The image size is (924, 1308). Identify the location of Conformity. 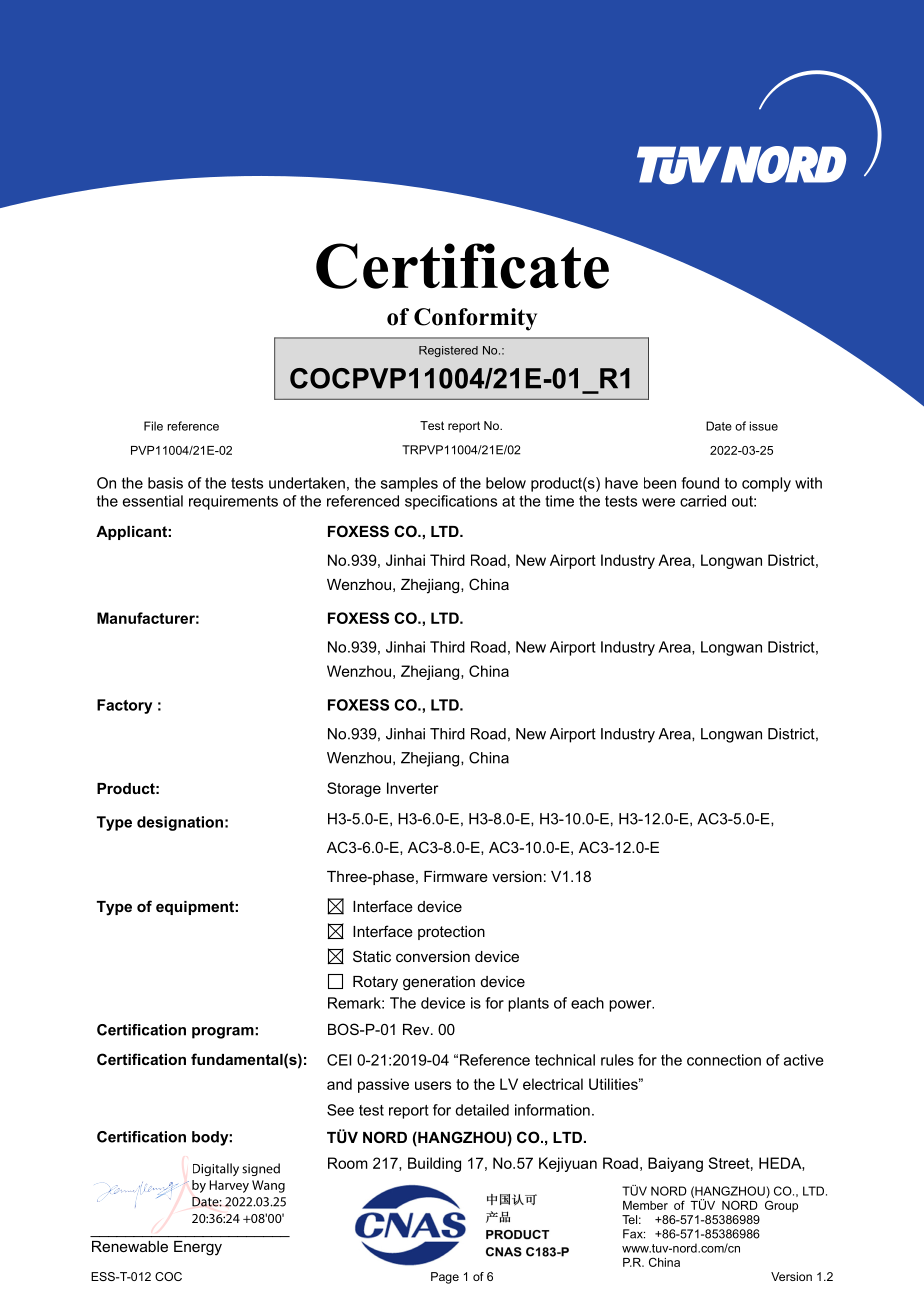
(475, 319).
